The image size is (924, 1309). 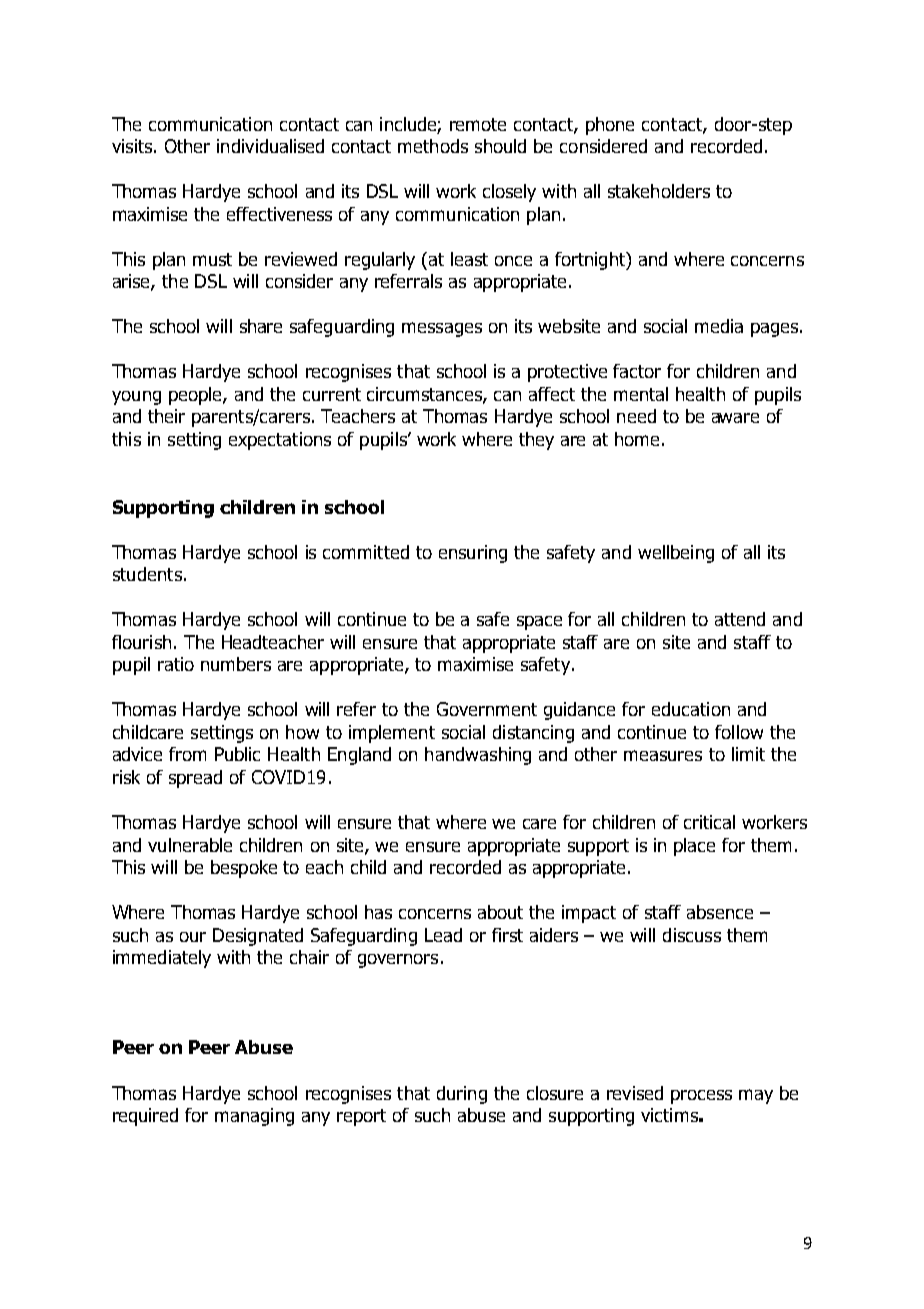 I want to click on measures, so click(x=663, y=755).
